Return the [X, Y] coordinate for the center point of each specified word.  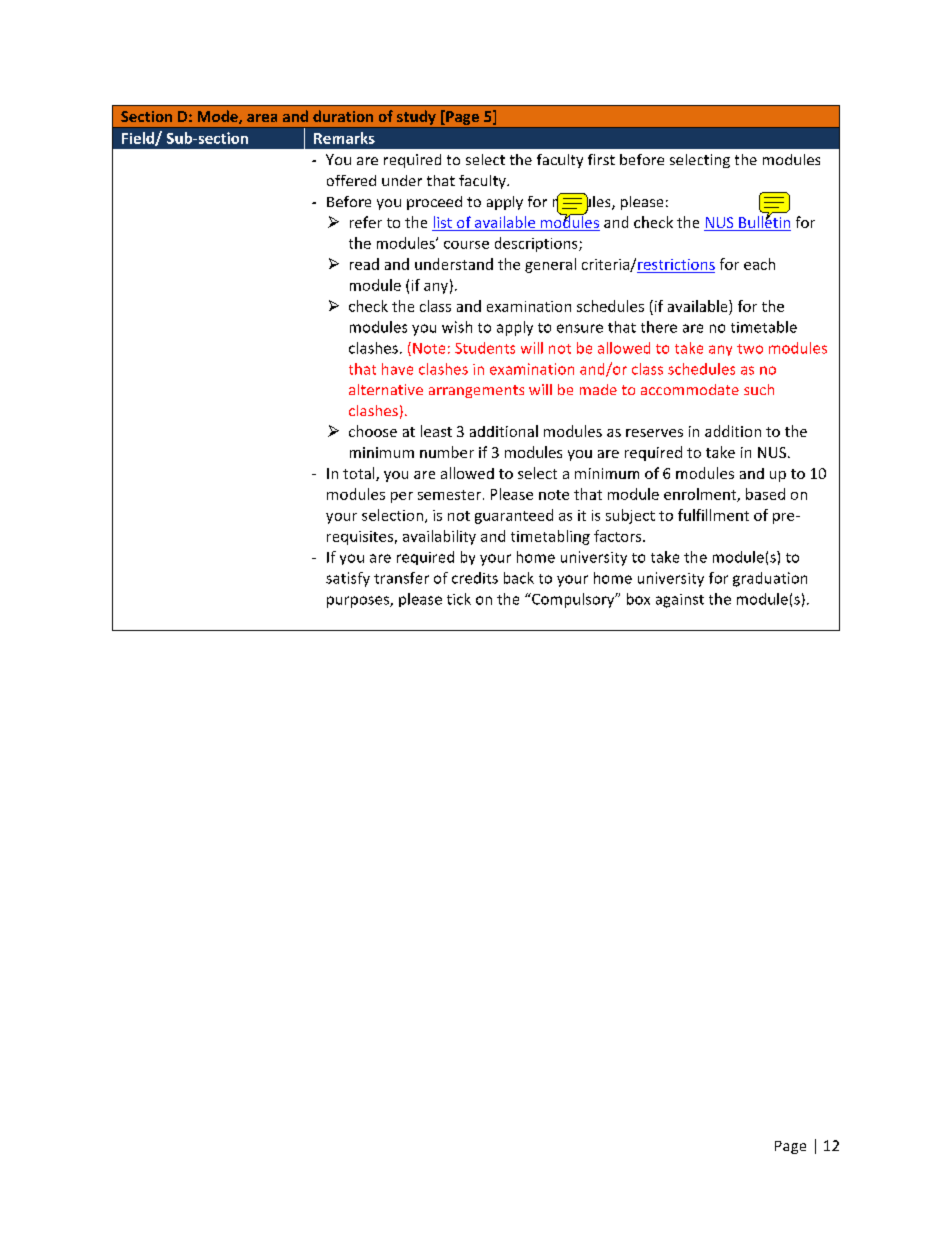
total [360, 474]
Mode [219, 117]
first [601, 159]
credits [475, 578]
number [447, 452]
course [466, 245]
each [759, 264]
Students [485, 348]
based [765, 494]
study [416, 117]
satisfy [348, 579]
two [750, 349]
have [397, 369]
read [364, 264]
